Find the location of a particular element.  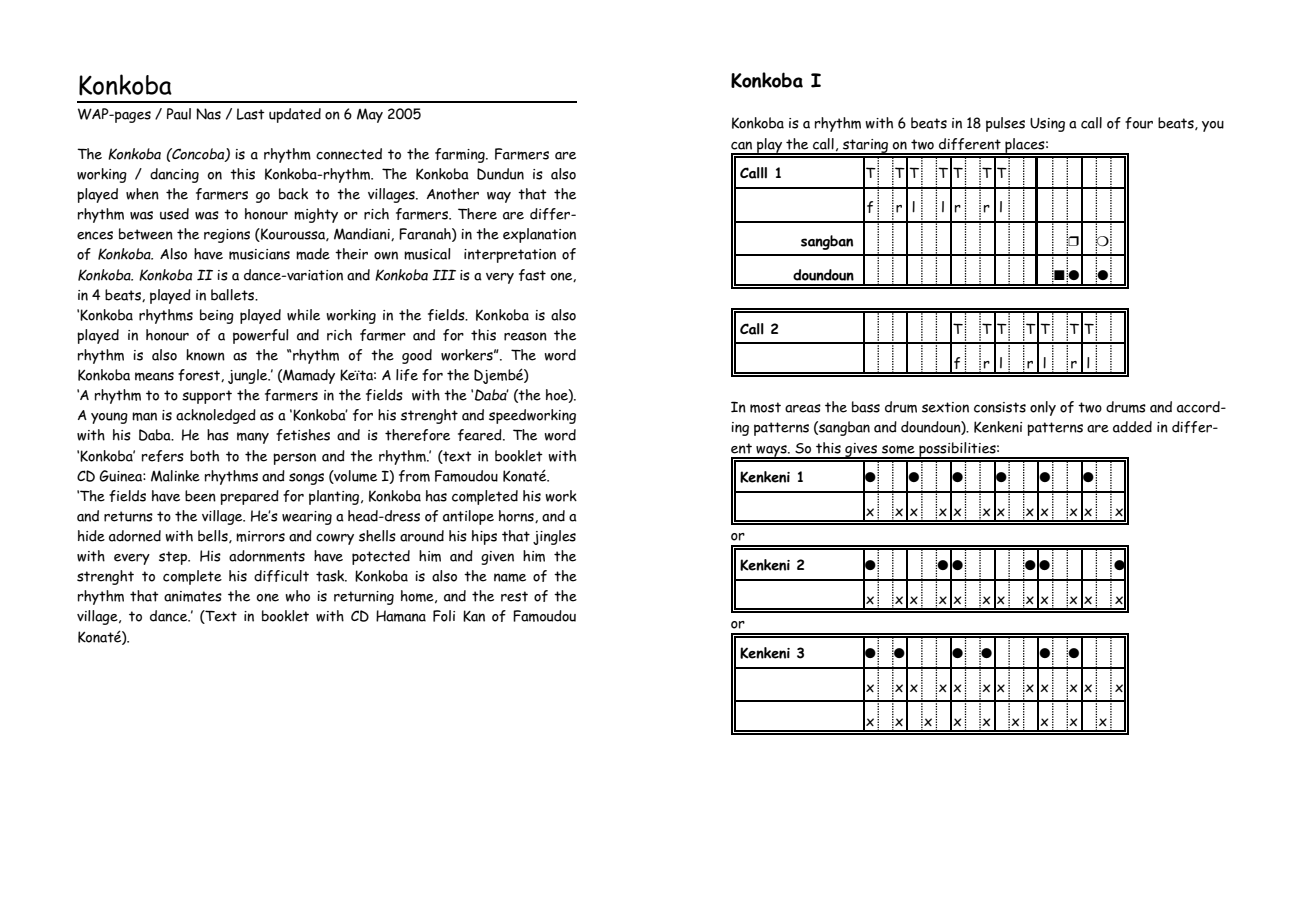

Nas is located at coordinates (208, 114).
